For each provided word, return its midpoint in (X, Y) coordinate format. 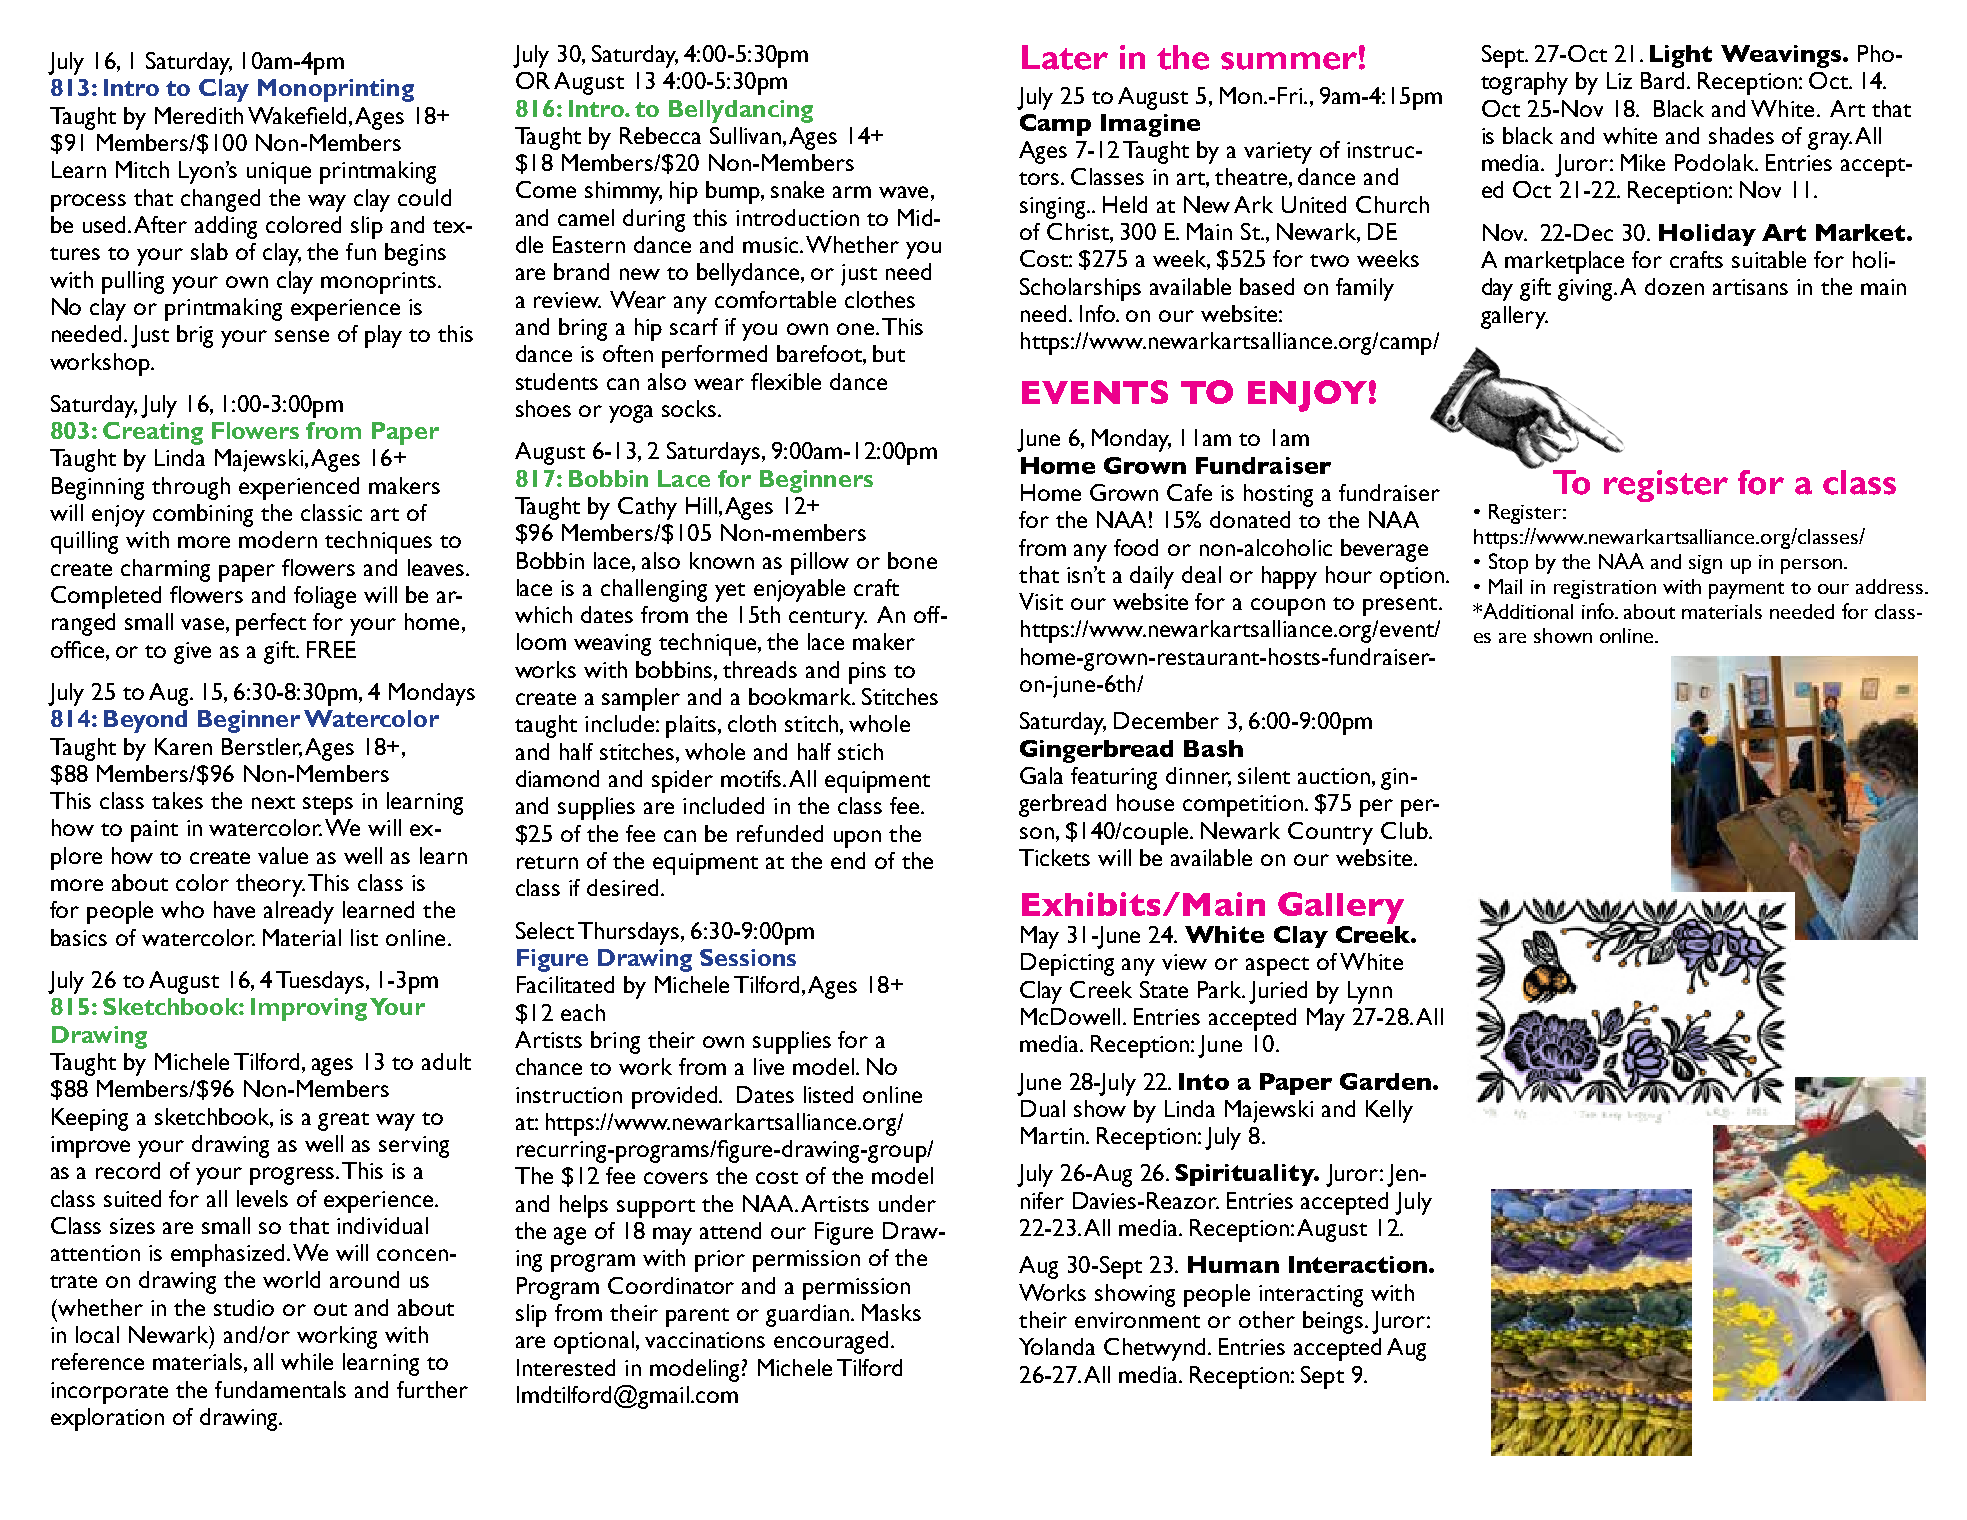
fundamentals (280, 1389)
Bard (1664, 80)
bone (912, 560)
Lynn (1370, 992)
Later (1065, 57)
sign (1705, 564)
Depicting (1067, 964)
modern (278, 539)
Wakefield (299, 115)
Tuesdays (321, 982)
